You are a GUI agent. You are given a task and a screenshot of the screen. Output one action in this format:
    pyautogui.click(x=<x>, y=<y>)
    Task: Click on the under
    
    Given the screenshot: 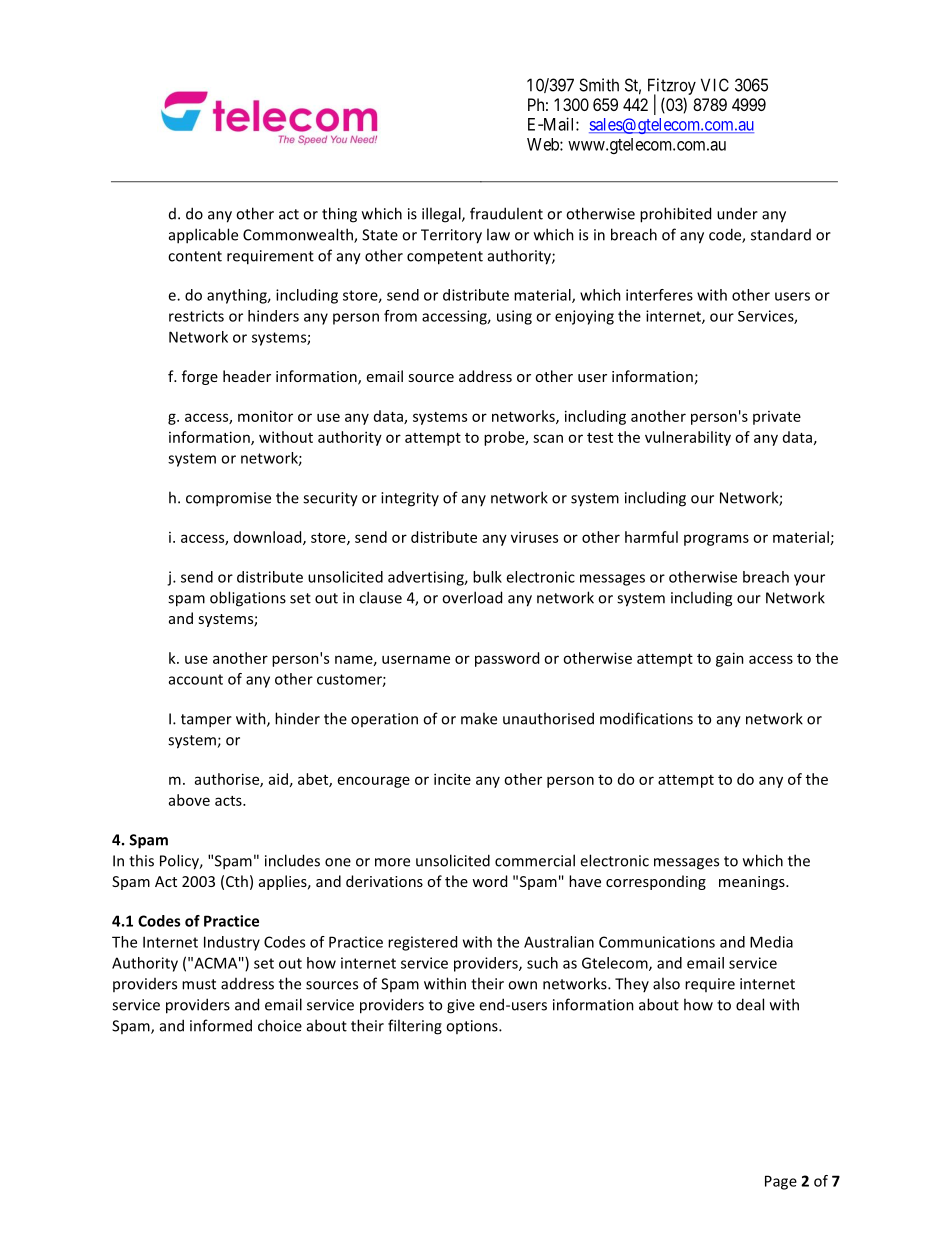 What is the action you would take?
    pyautogui.click(x=737, y=213)
